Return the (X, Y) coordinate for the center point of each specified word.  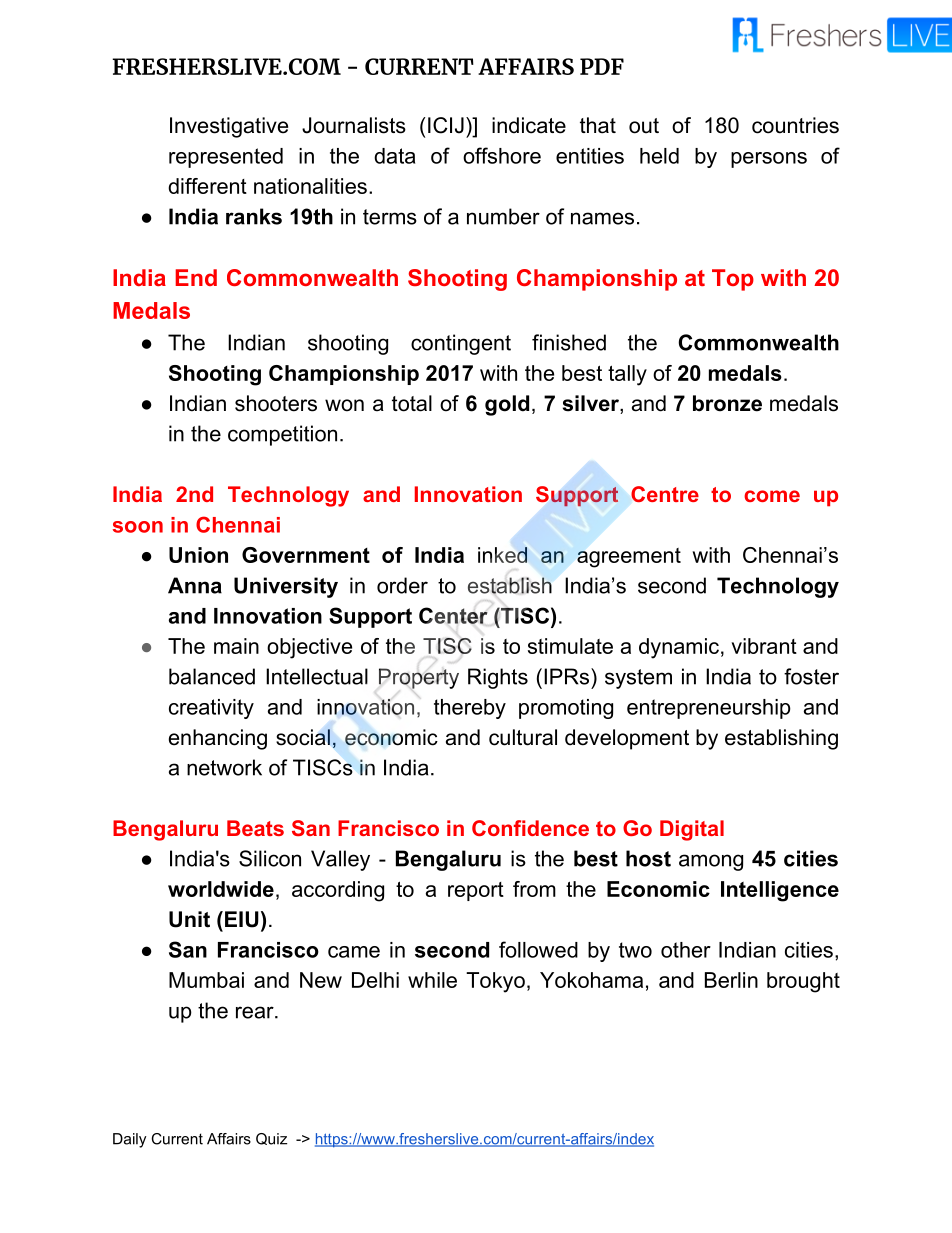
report (476, 891)
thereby (470, 709)
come (772, 496)
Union (198, 555)
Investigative (229, 127)
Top (733, 280)
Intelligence (780, 891)
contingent (461, 344)
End (196, 277)
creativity (211, 709)
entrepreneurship (709, 709)
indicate (529, 125)
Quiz (271, 1139)
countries (795, 125)
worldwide (221, 889)
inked (502, 555)
